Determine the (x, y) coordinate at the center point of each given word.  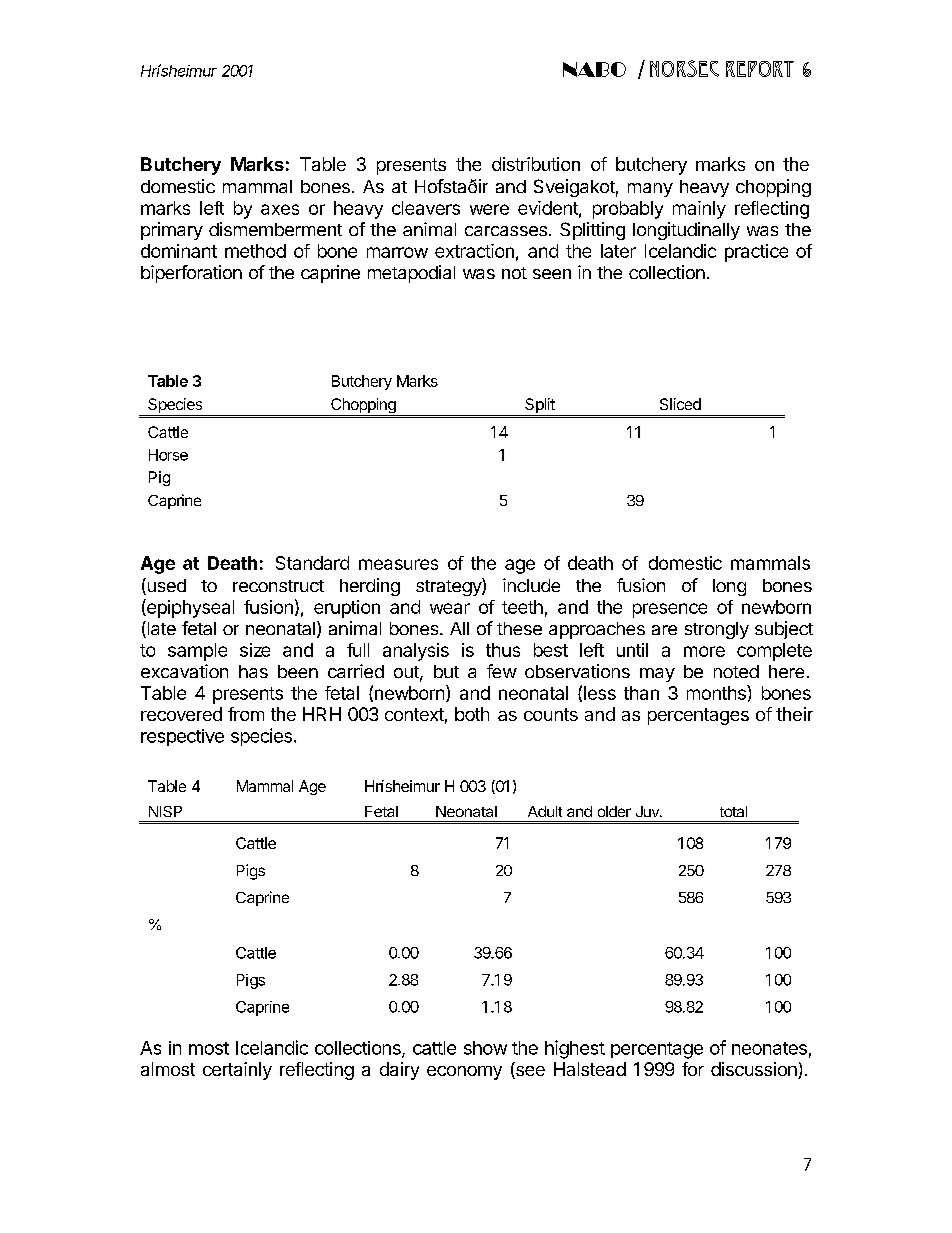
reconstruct (278, 586)
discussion (755, 1070)
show (485, 1048)
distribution (536, 164)
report (760, 69)
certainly (237, 1071)
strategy (449, 587)
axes (280, 209)
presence (670, 610)
